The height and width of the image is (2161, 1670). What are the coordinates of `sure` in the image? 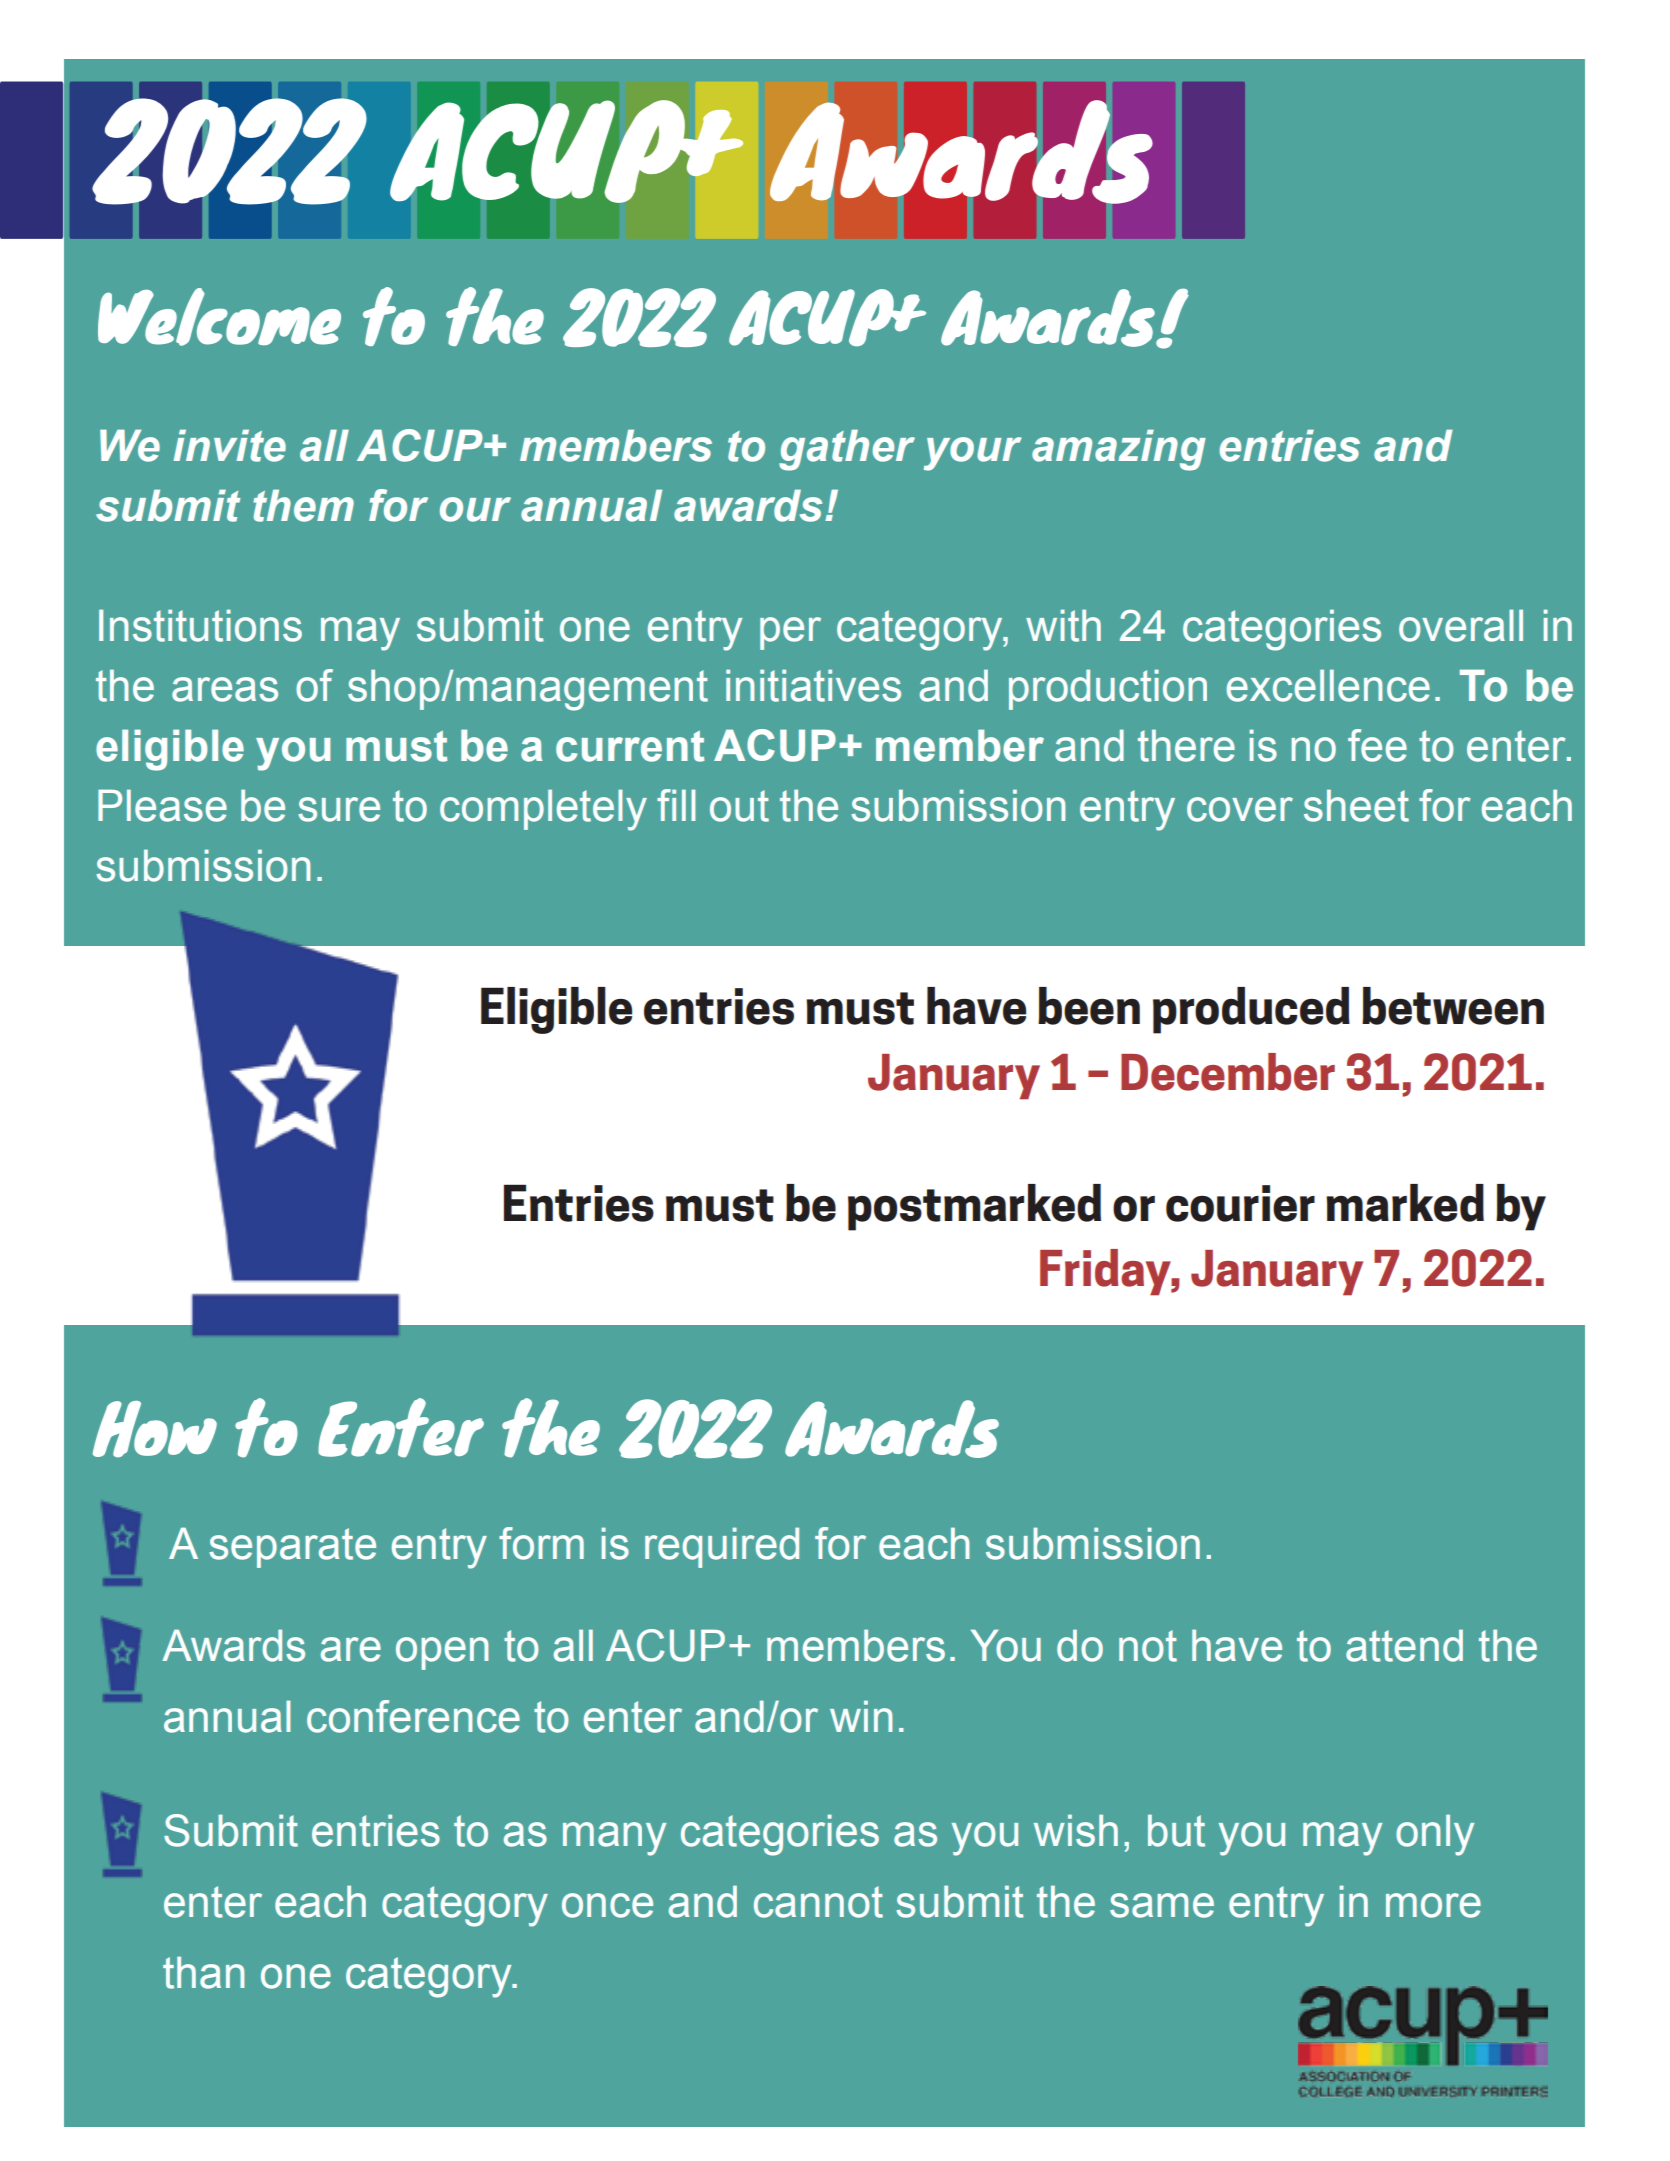 It's located at (339, 809).
